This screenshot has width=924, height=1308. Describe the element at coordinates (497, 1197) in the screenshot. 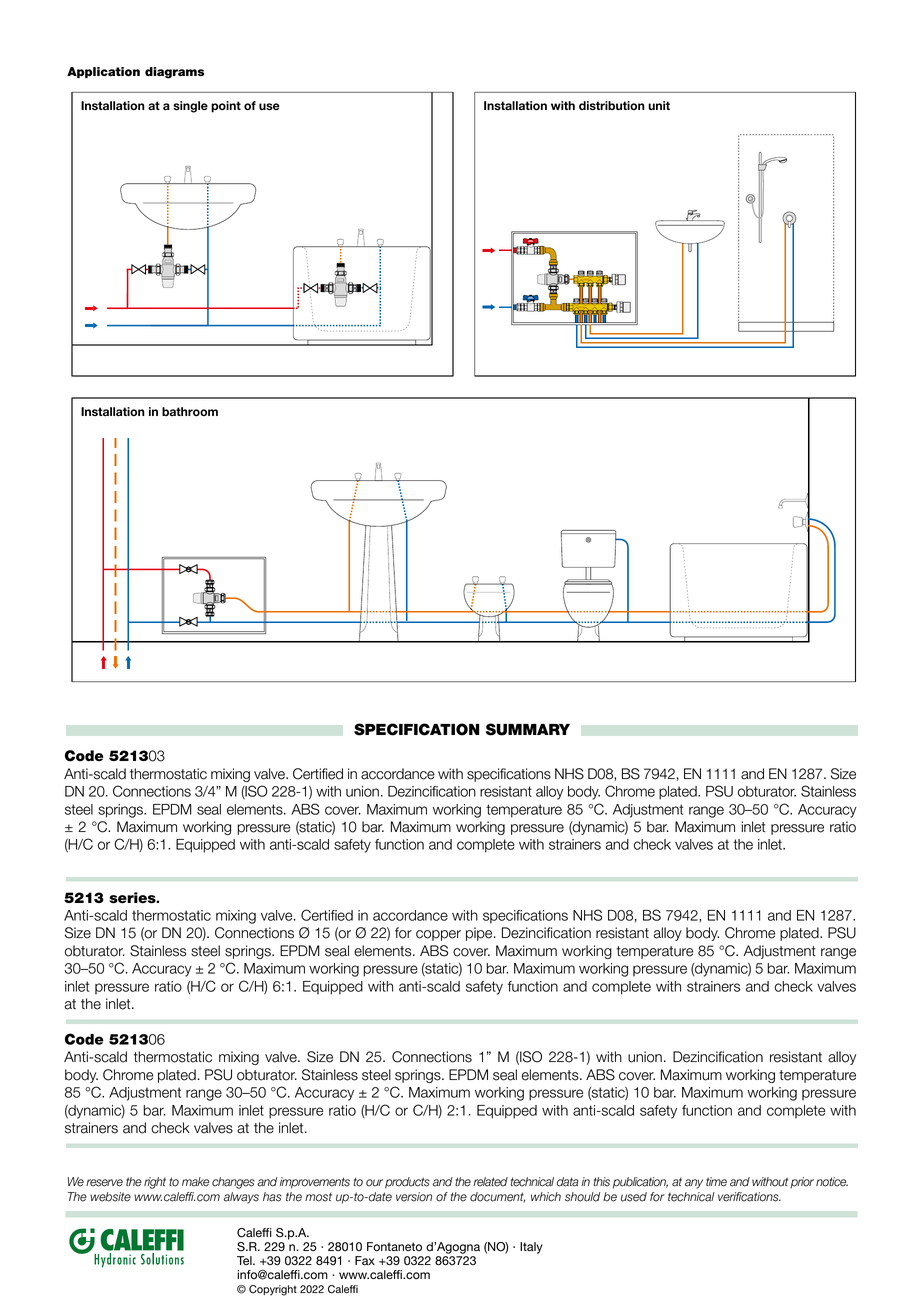

I see `document` at that location.
